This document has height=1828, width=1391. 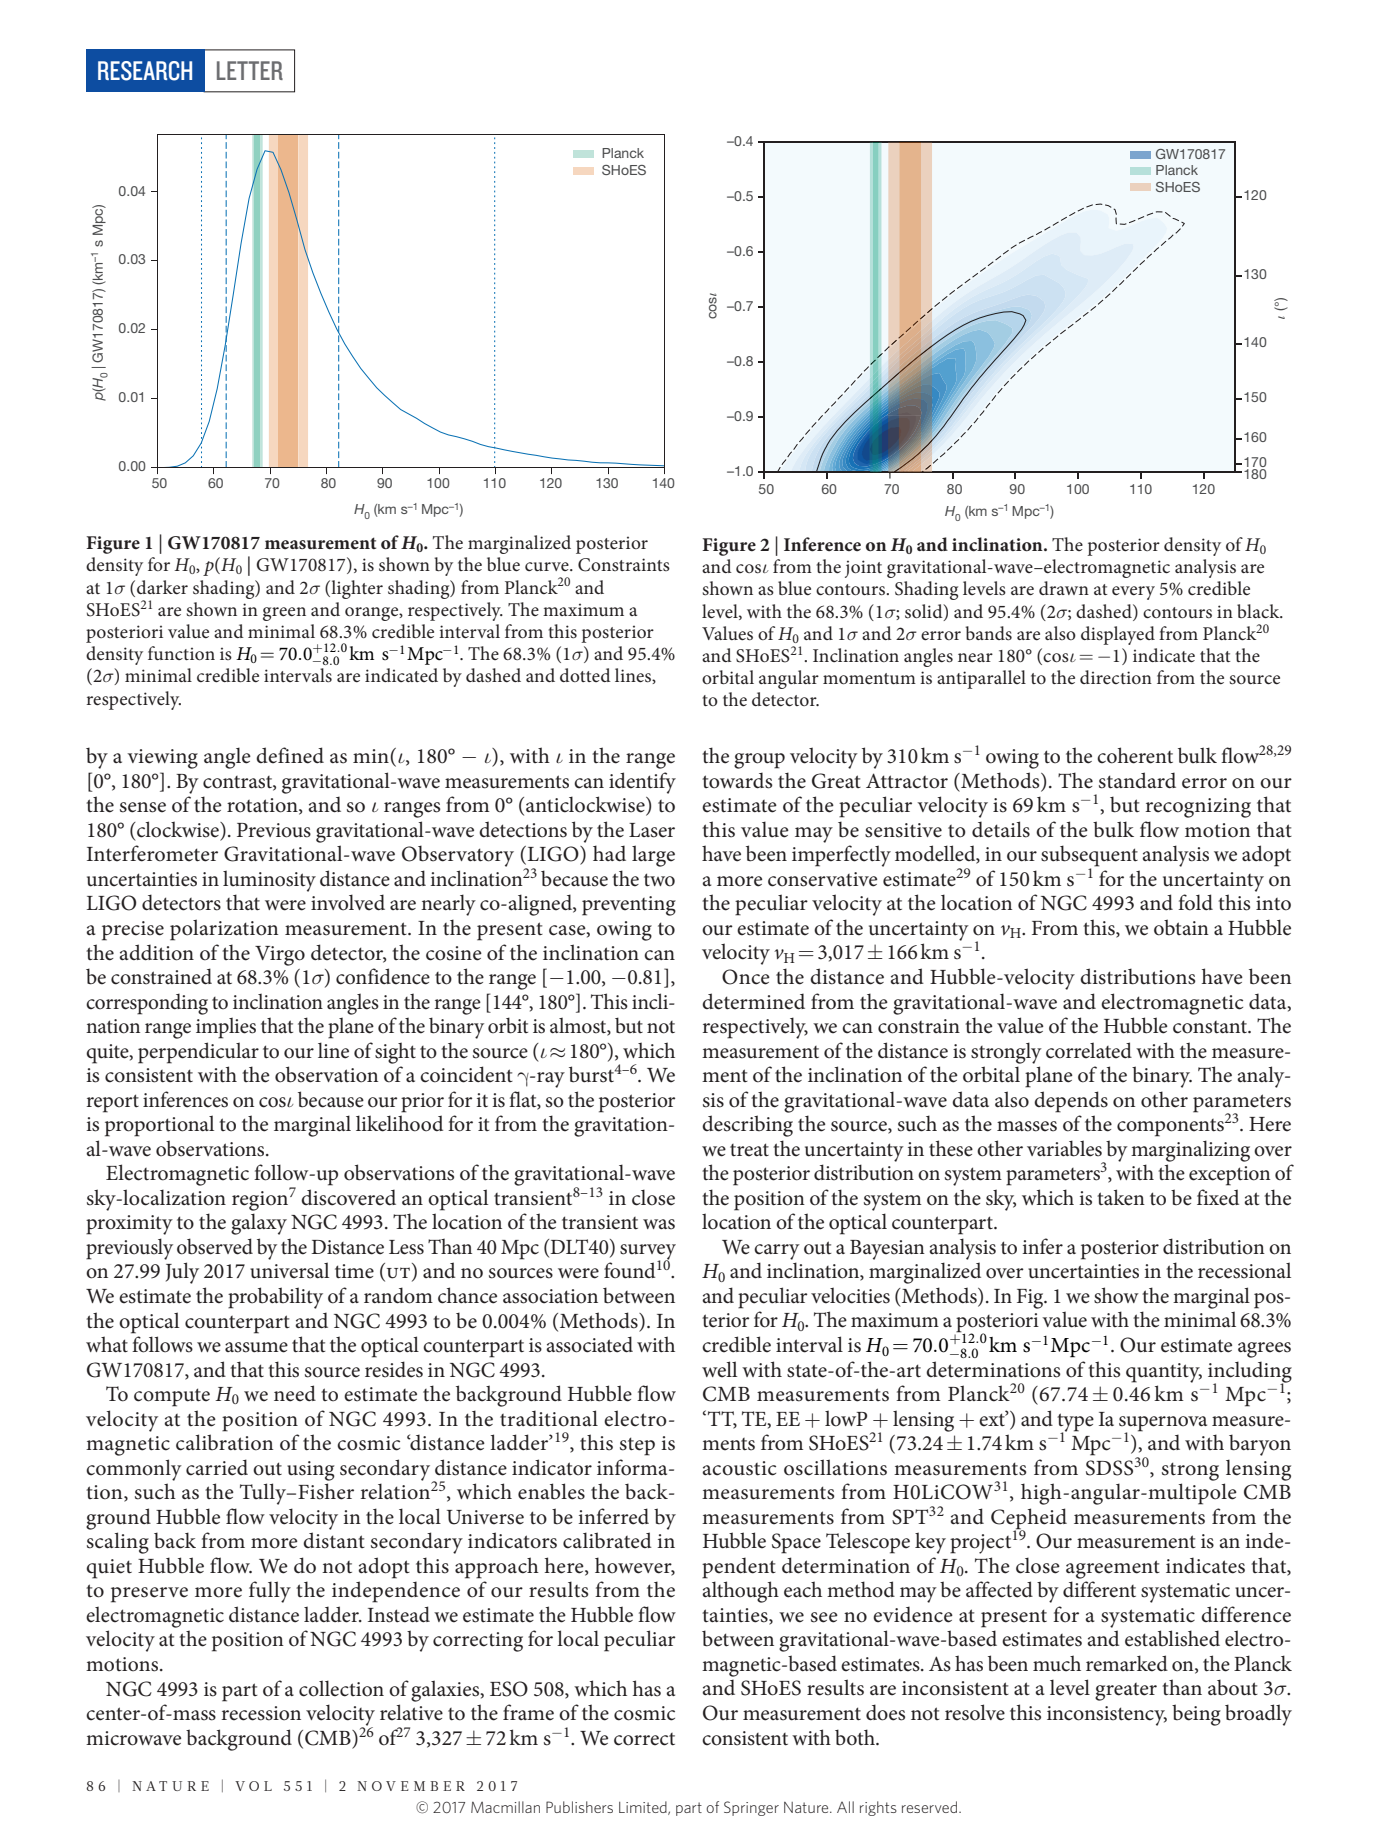 What do you see at coordinates (145, 71) in the document?
I see `RESEARCH` at bounding box center [145, 71].
